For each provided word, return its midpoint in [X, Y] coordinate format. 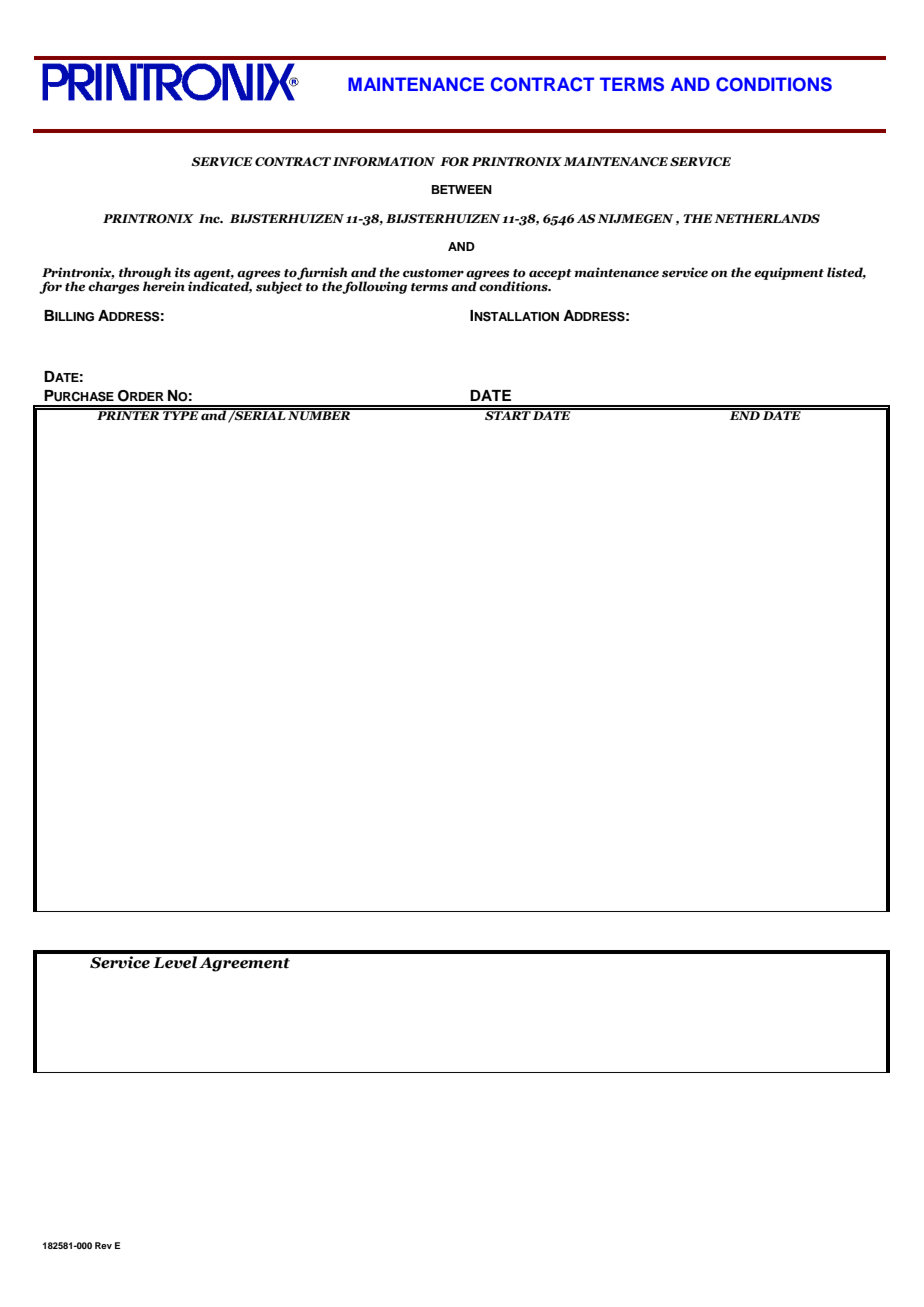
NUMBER [319, 415]
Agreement [244, 964]
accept [550, 274]
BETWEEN [462, 189]
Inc [210, 218]
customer [433, 273]
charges [113, 287]
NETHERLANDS [767, 218]
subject [279, 286]
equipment [789, 273]
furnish [322, 274]
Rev [103, 1245]
